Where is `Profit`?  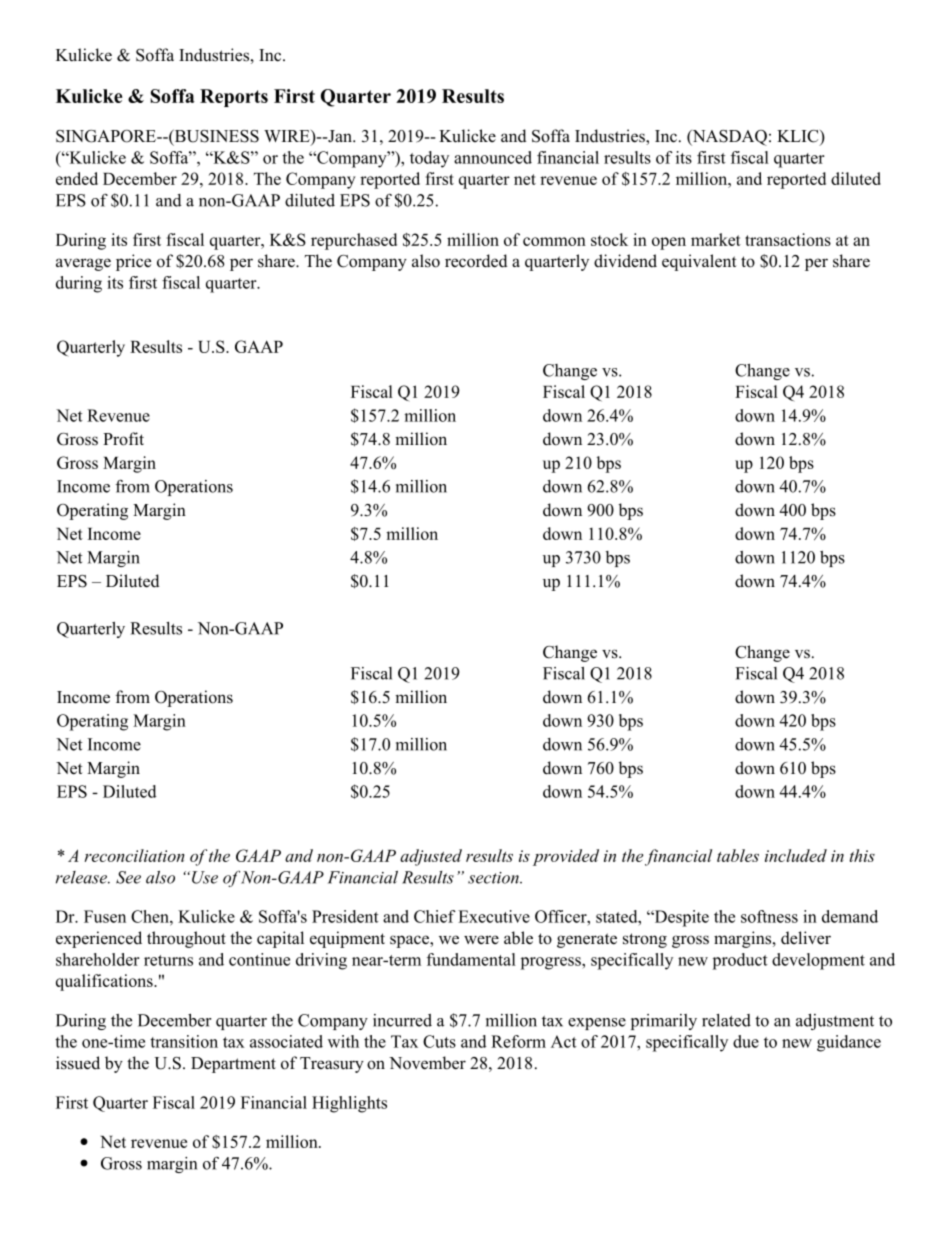 Profit is located at coordinates (123, 439).
